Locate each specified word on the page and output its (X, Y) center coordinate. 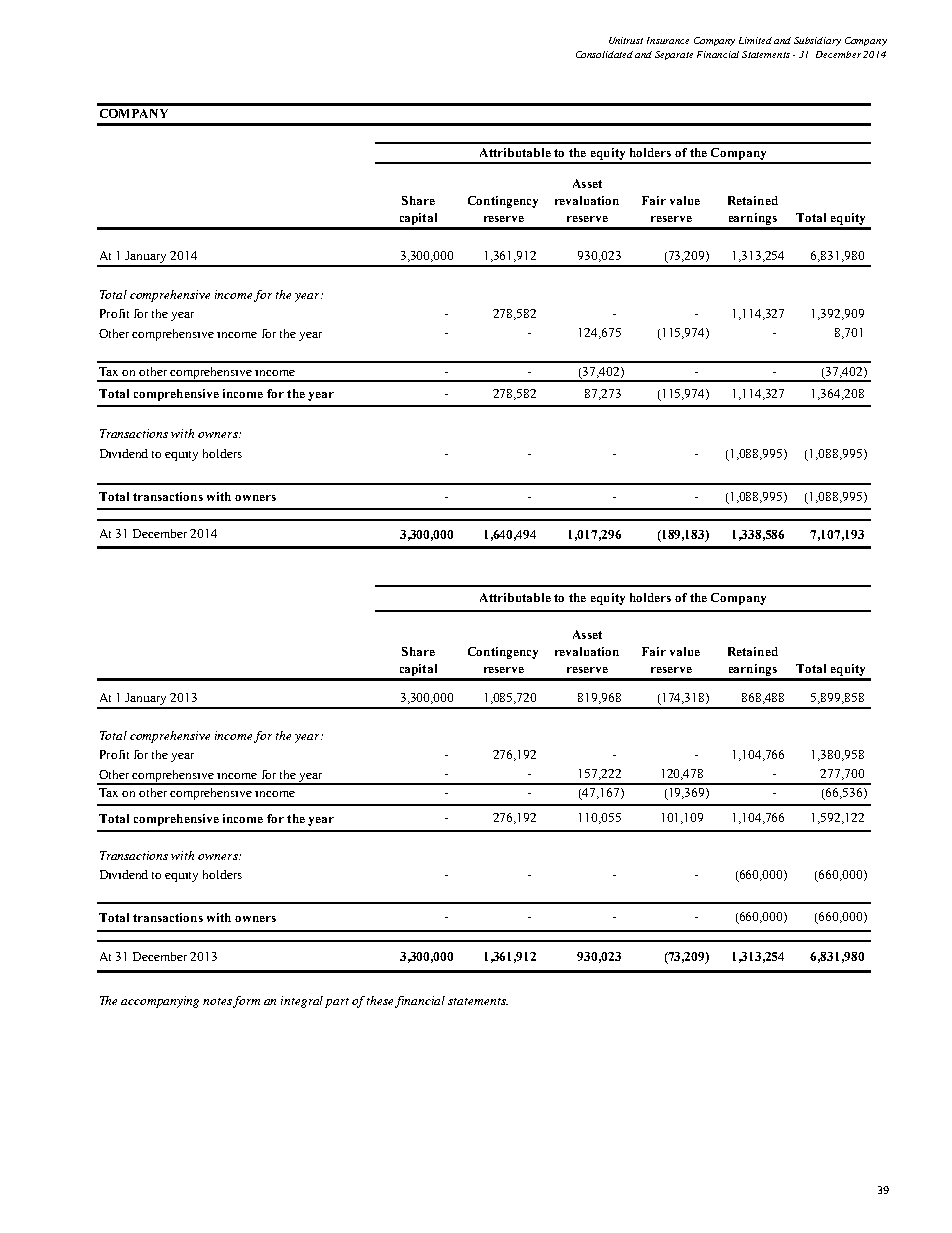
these (381, 1001)
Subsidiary (817, 41)
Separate (674, 55)
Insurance (668, 40)
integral (303, 1002)
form (246, 1002)
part (337, 1003)
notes (218, 1002)
